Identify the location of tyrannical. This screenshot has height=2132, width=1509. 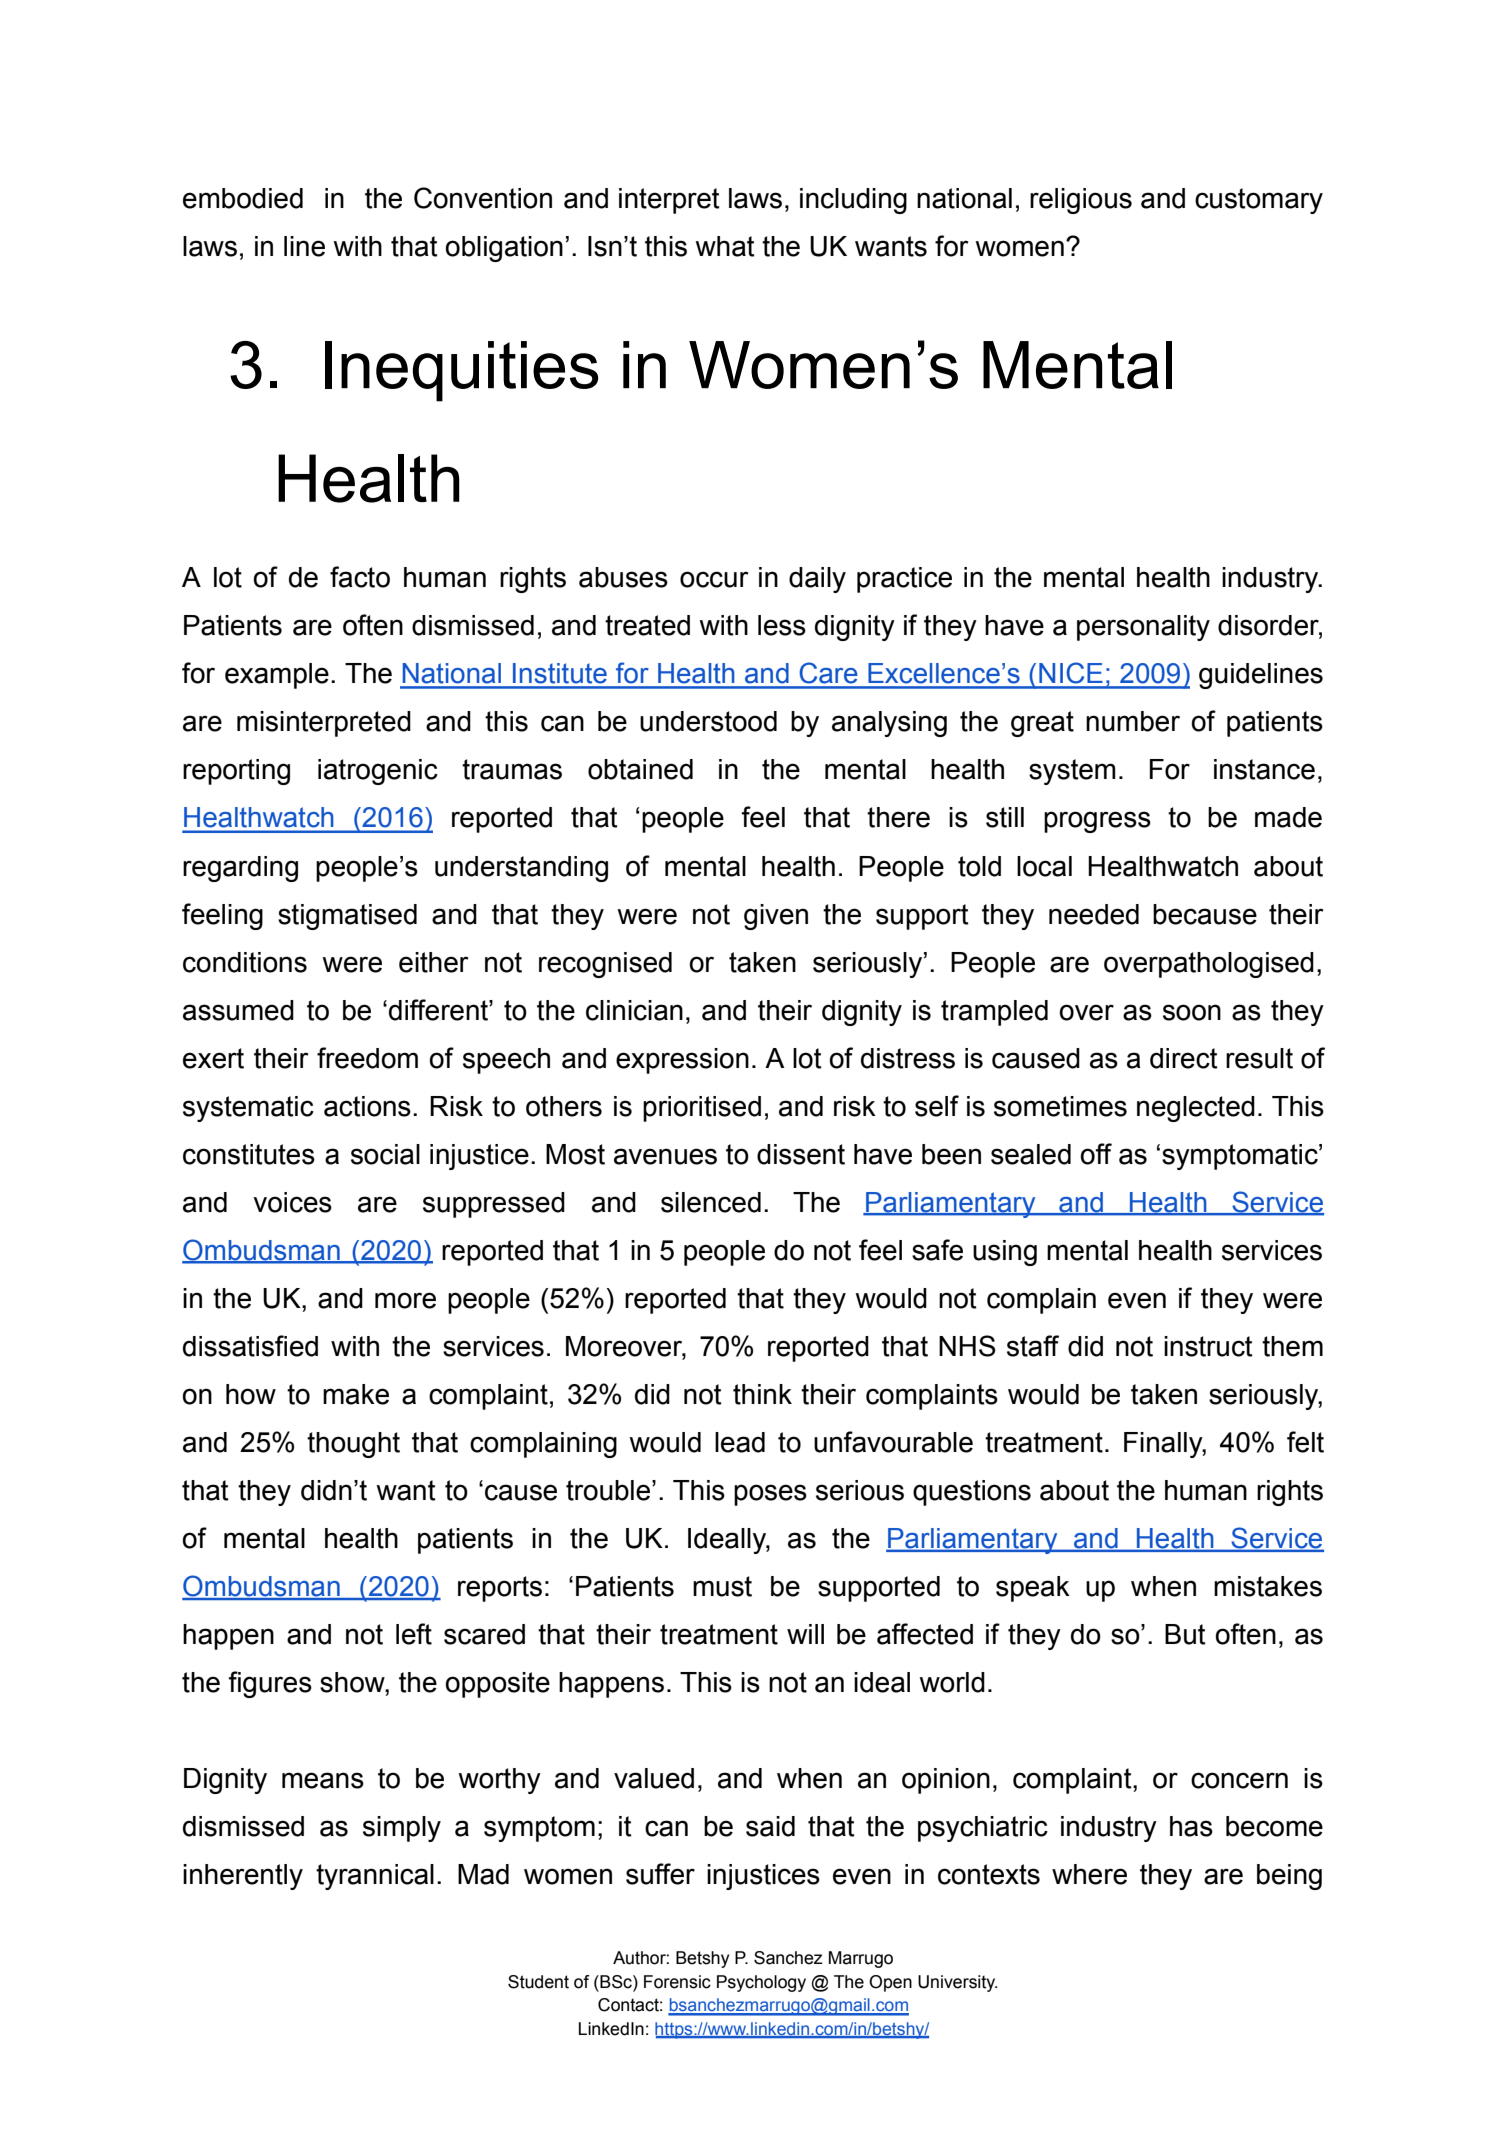
(375, 1877).
